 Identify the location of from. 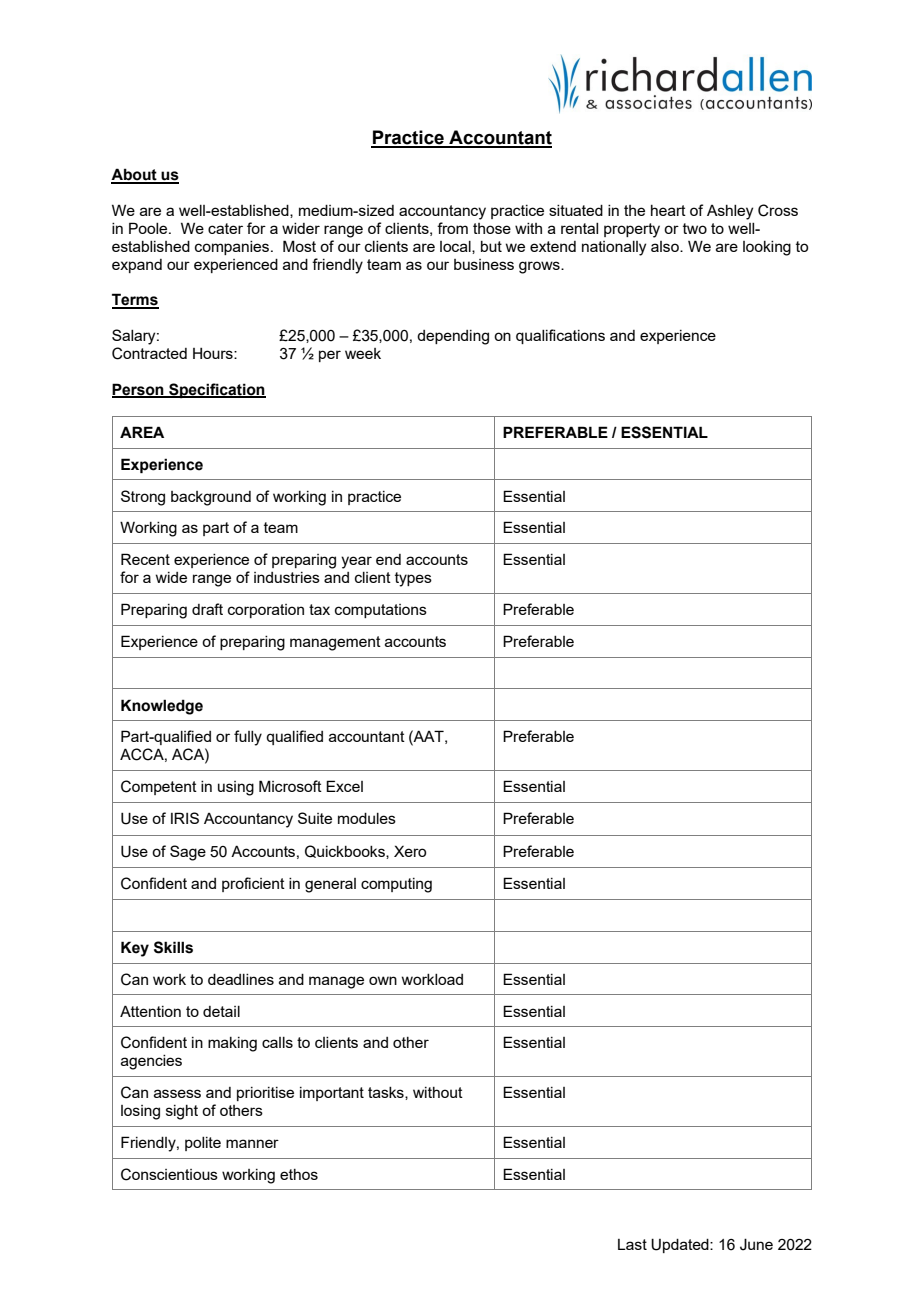
(452, 228).
